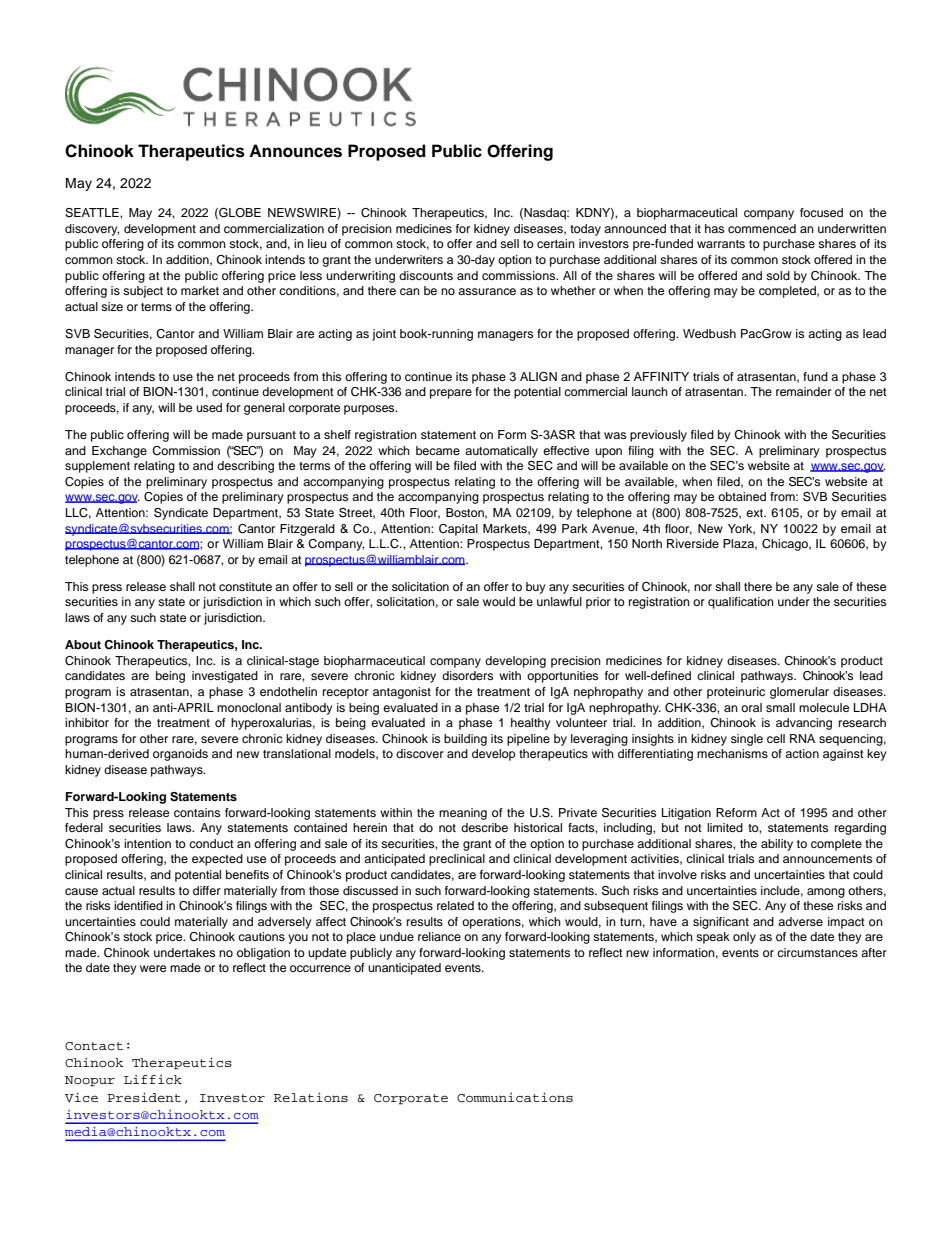 The image size is (952, 1233). Describe the element at coordinates (762, 228) in the page. I see `commenced` at that location.
